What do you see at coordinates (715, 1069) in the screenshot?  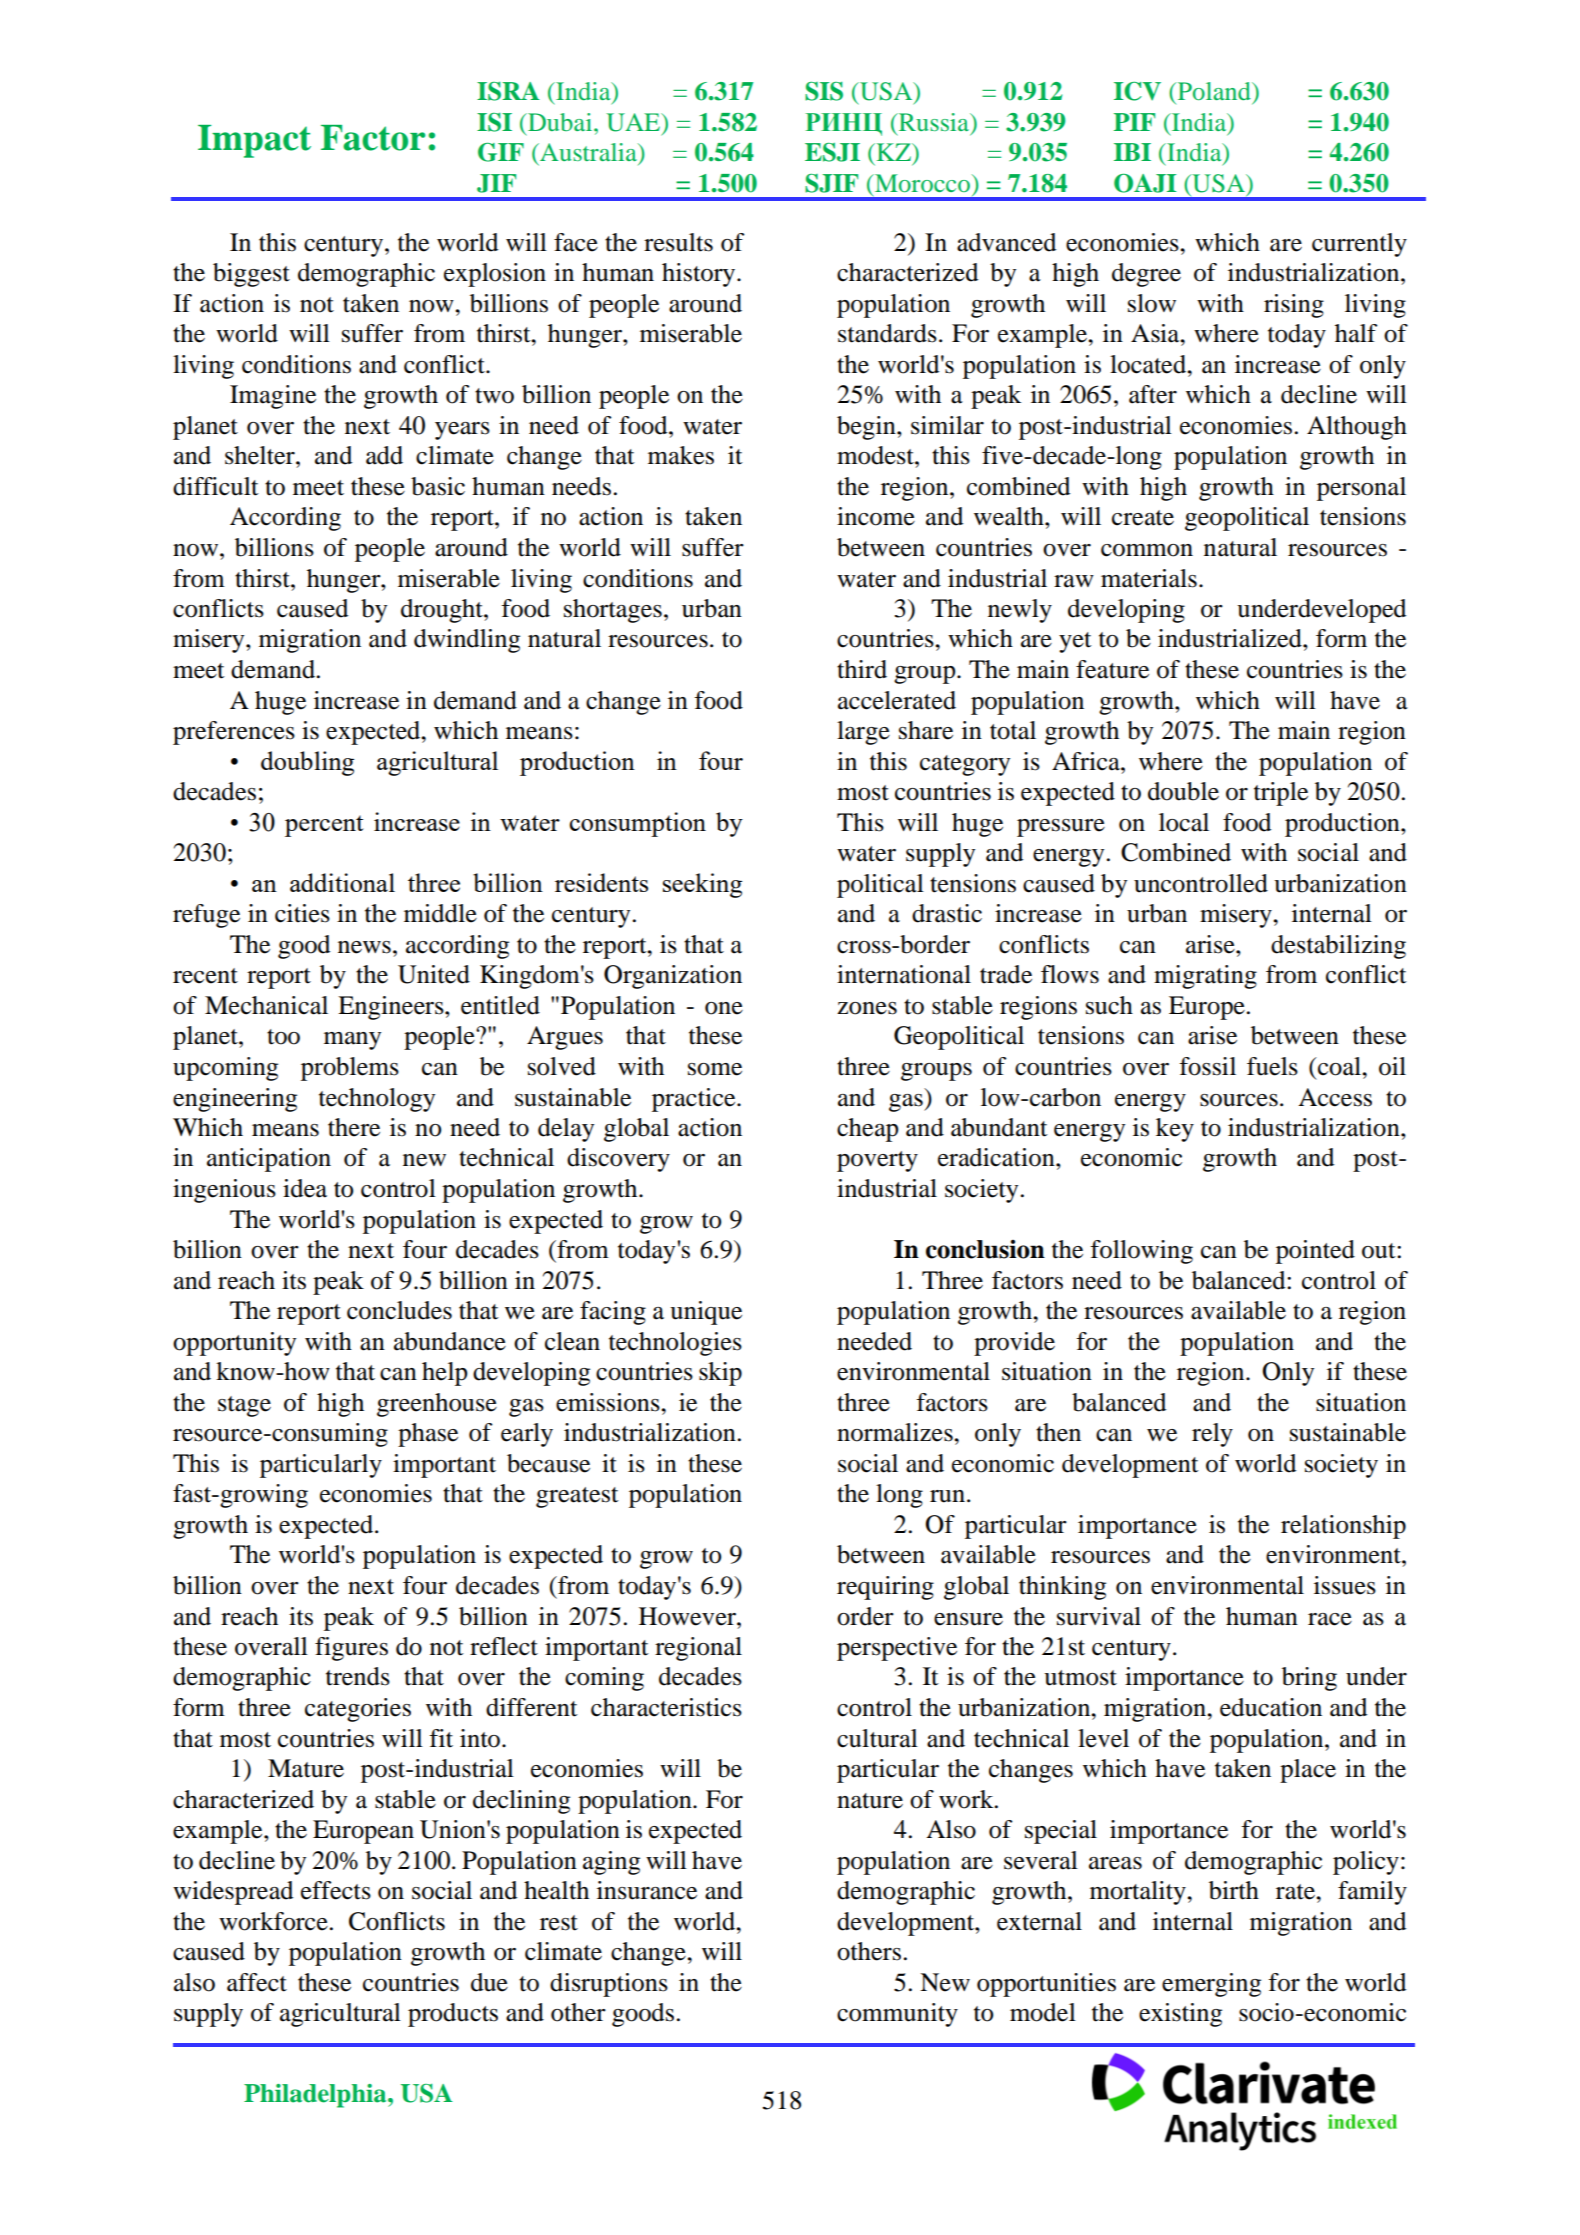 I see `some` at bounding box center [715, 1069].
